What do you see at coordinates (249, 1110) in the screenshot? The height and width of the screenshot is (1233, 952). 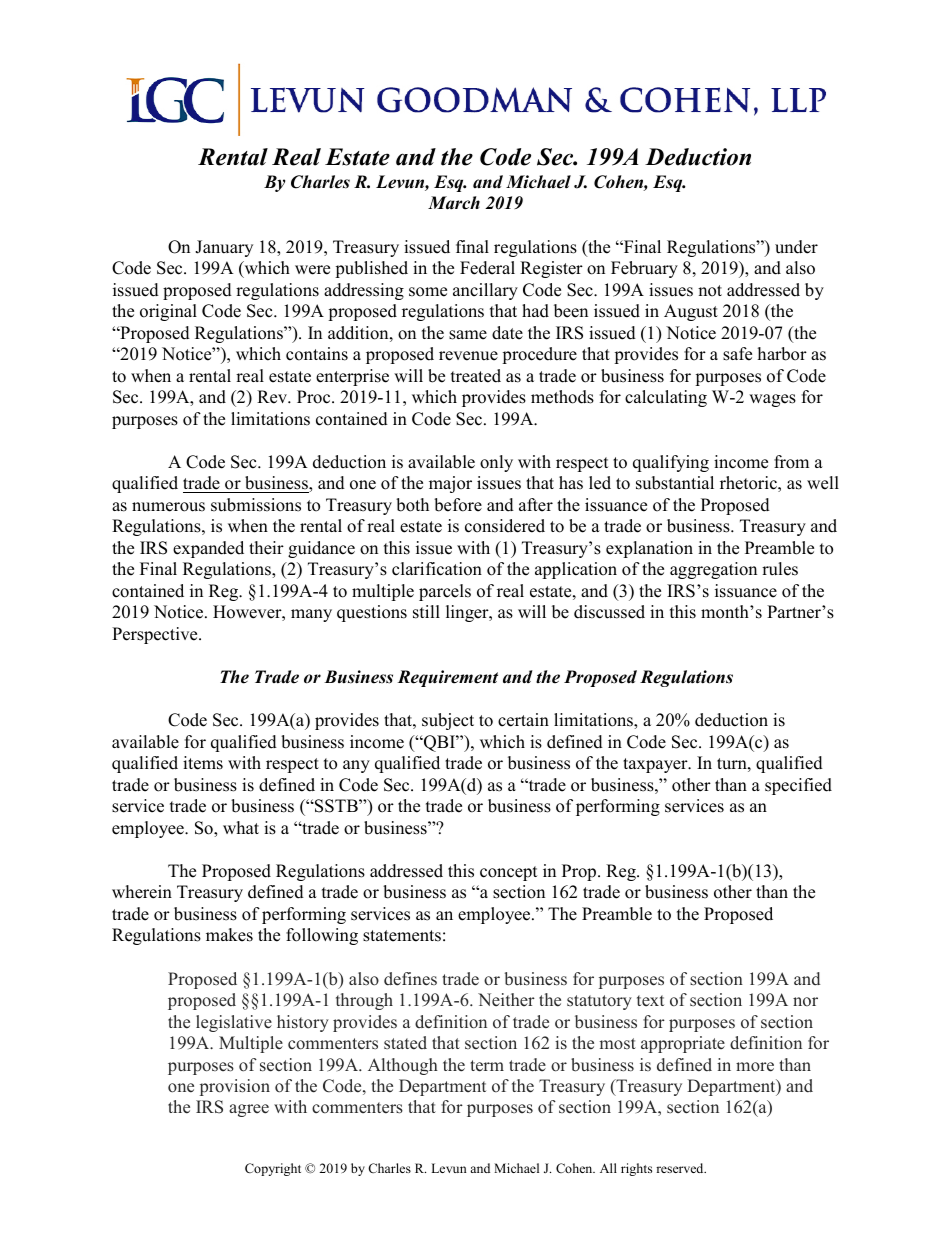 I see `agree` at bounding box center [249, 1110].
